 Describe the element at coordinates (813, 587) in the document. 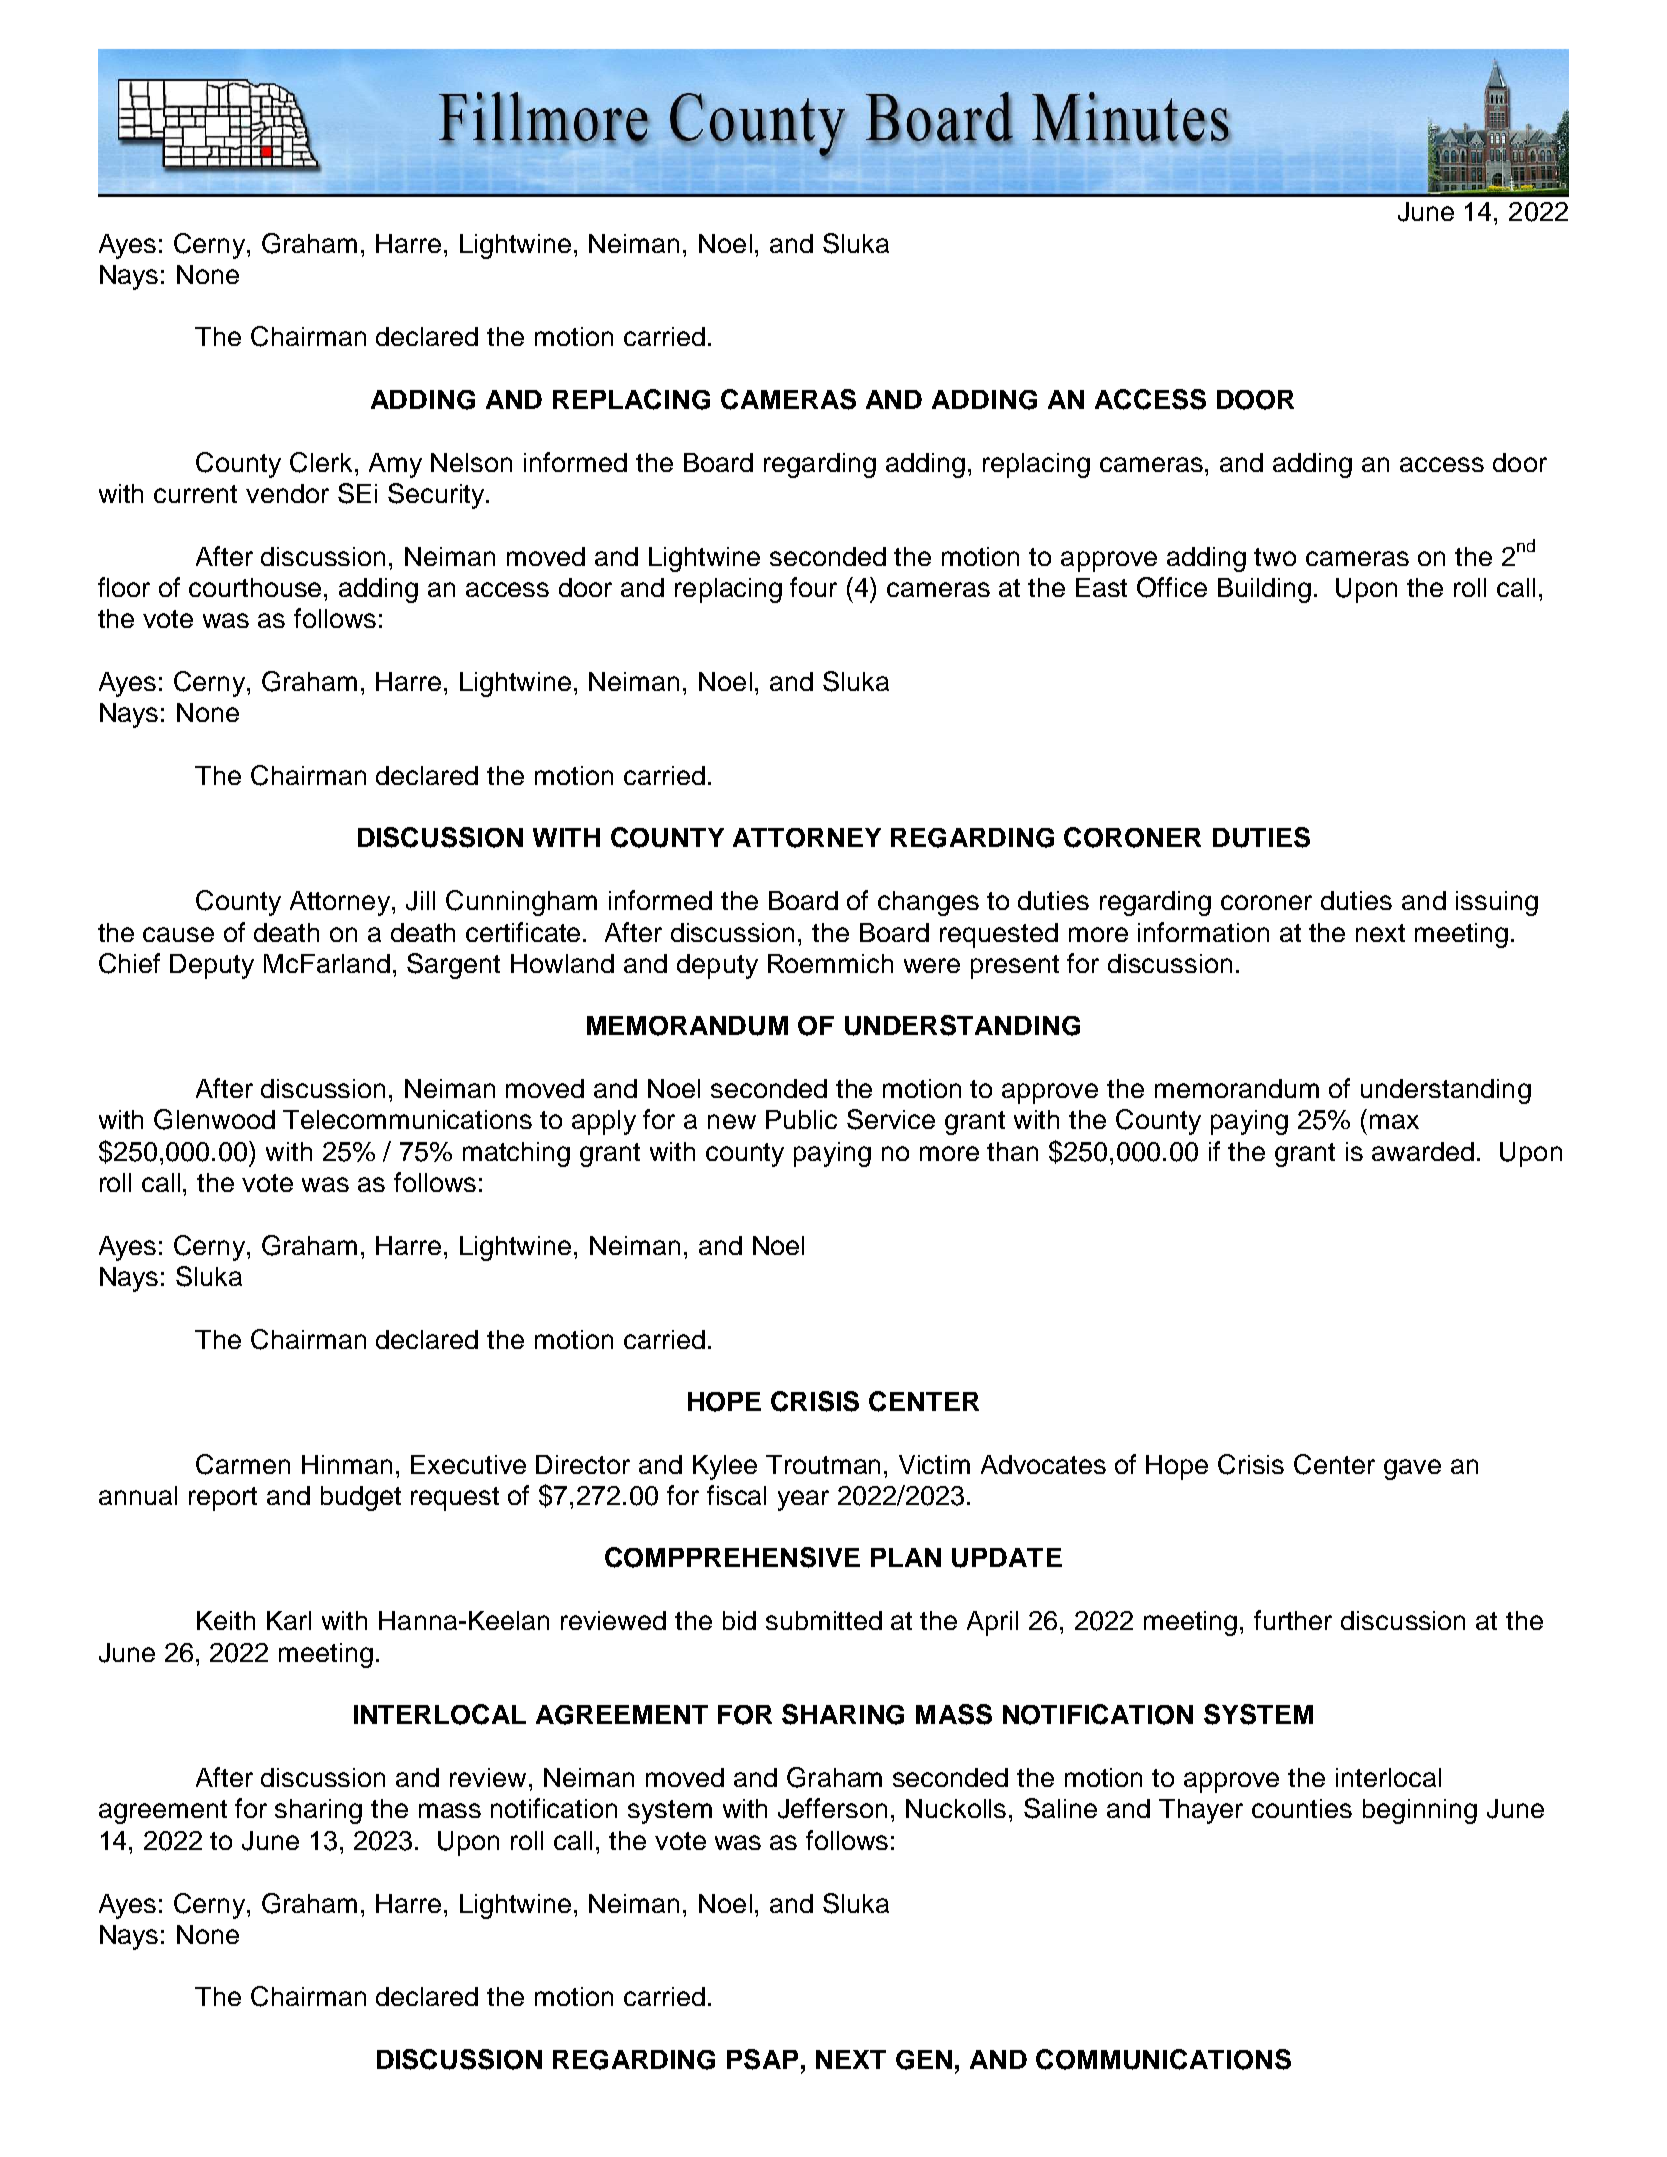

I see `four` at that location.
